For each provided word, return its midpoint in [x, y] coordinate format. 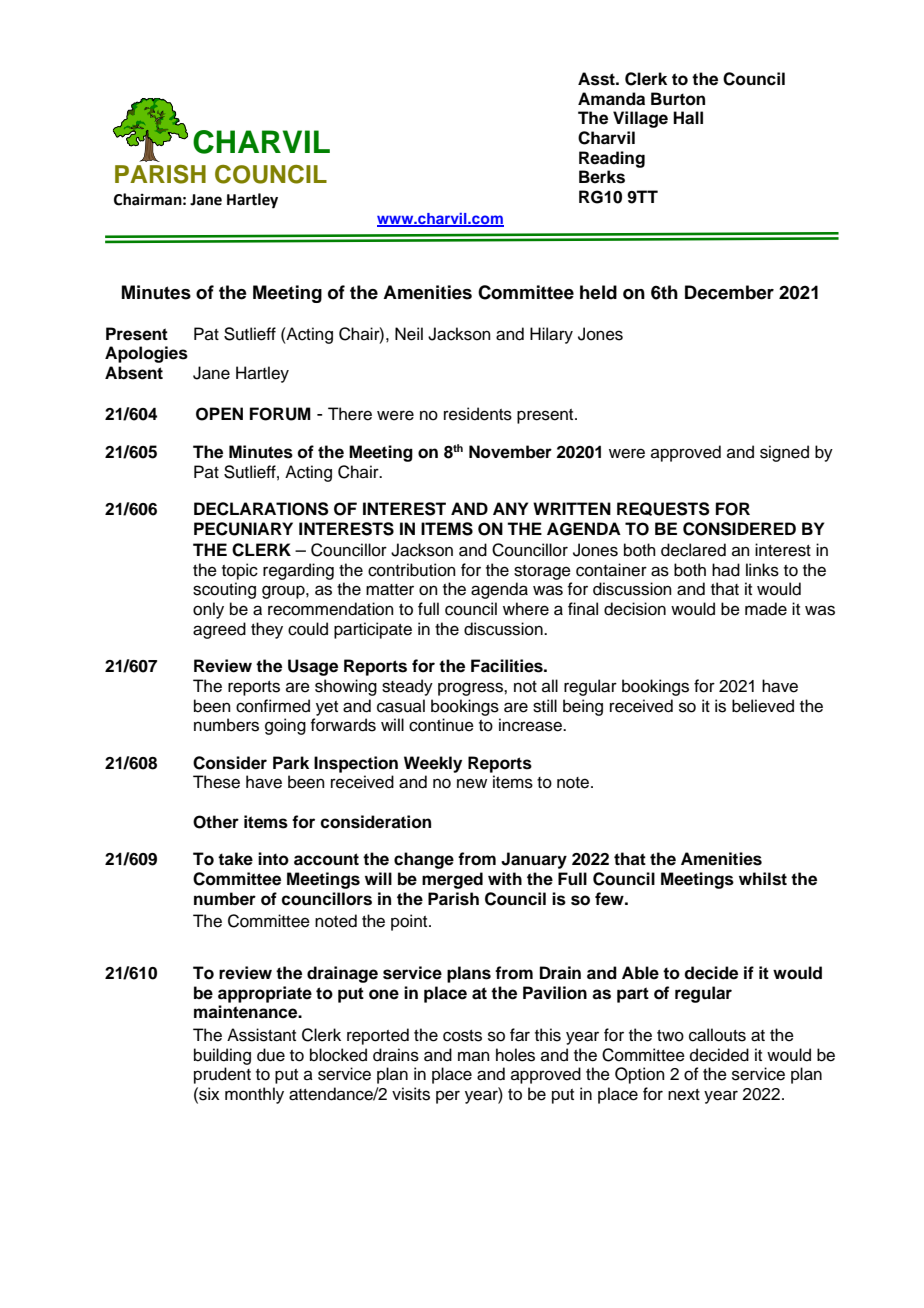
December [729, 292]
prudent [222, 1075]
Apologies [146, 354]
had [726, 570]
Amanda [611, 99]
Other [216, 822]
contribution [412, 570]
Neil [409, 334]
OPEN [219, 414]
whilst [763, 879]
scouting [224, 590]
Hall [688, 118]
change [424, 860]
